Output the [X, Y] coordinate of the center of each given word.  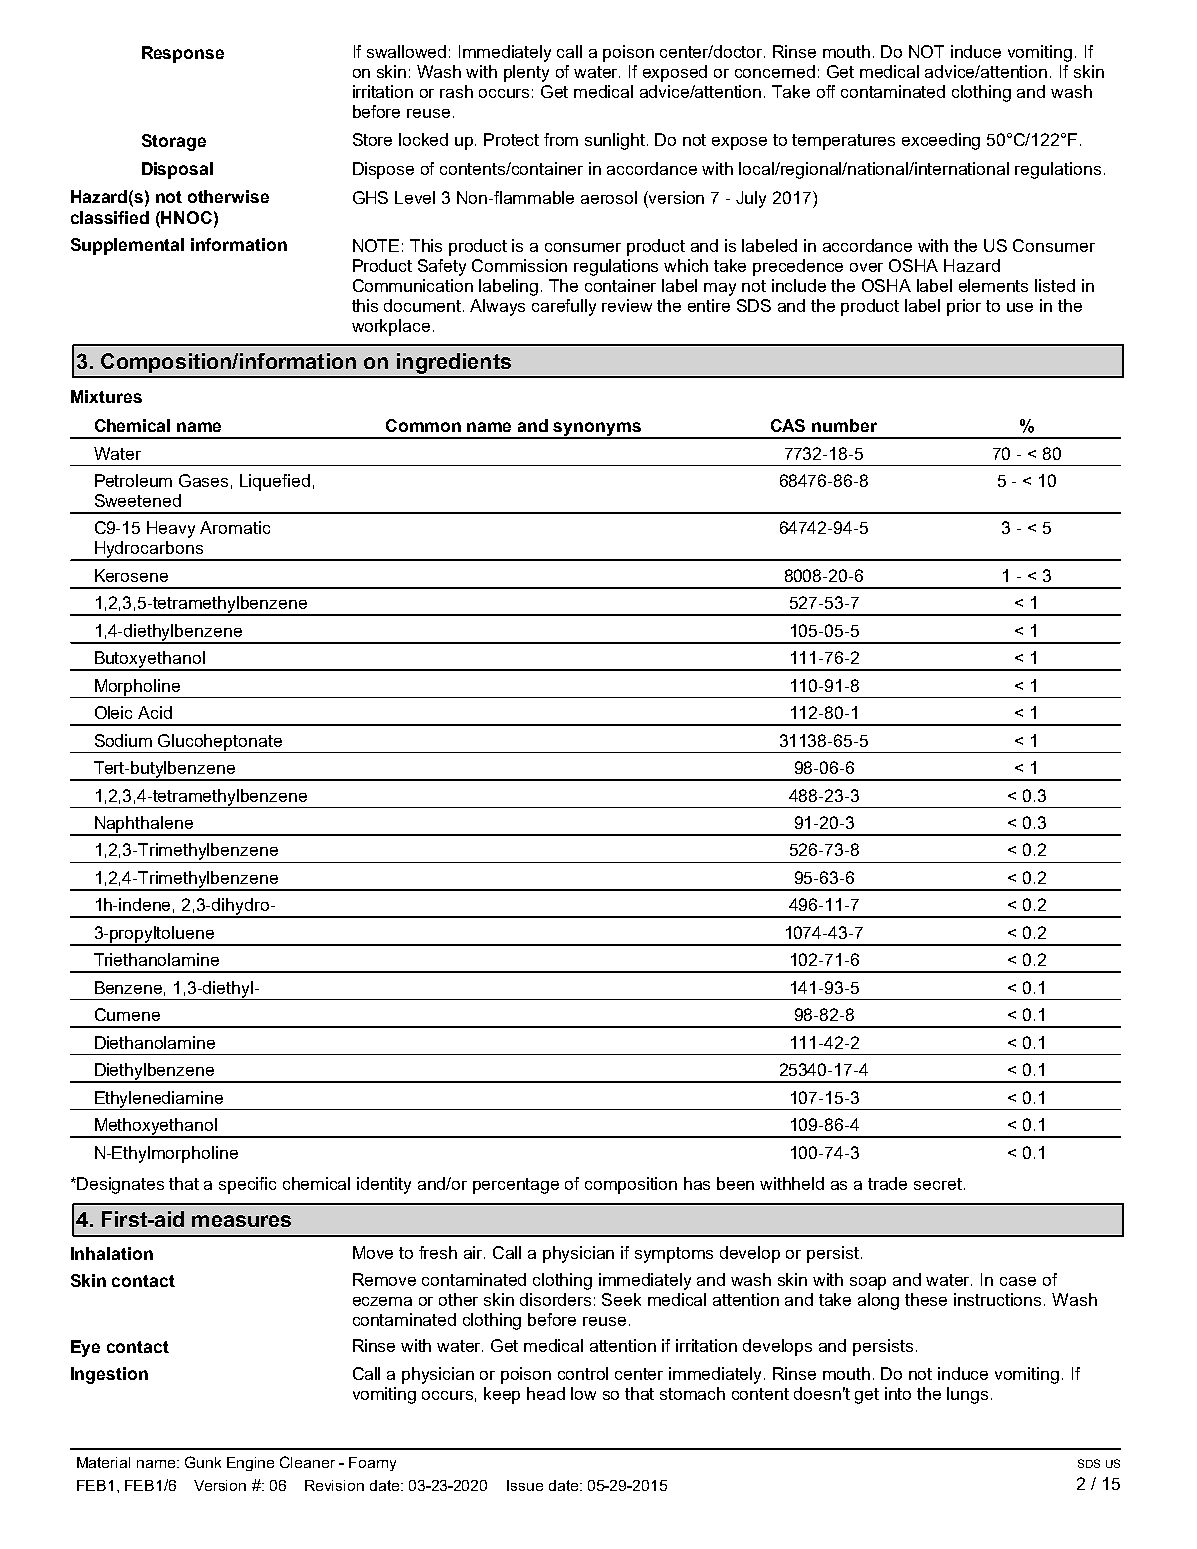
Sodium [123, 740]
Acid [155, 712]
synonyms [597, 430]
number [844, 425]
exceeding [941, 141]
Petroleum [133, 480]
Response [183, 54]
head [546, 1393]
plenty [526, 73]
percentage [516, 1186]
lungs [967, 1395]
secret [938, 1184]
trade [887, 1183]
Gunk [203, 1462]
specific [247, 1185]
